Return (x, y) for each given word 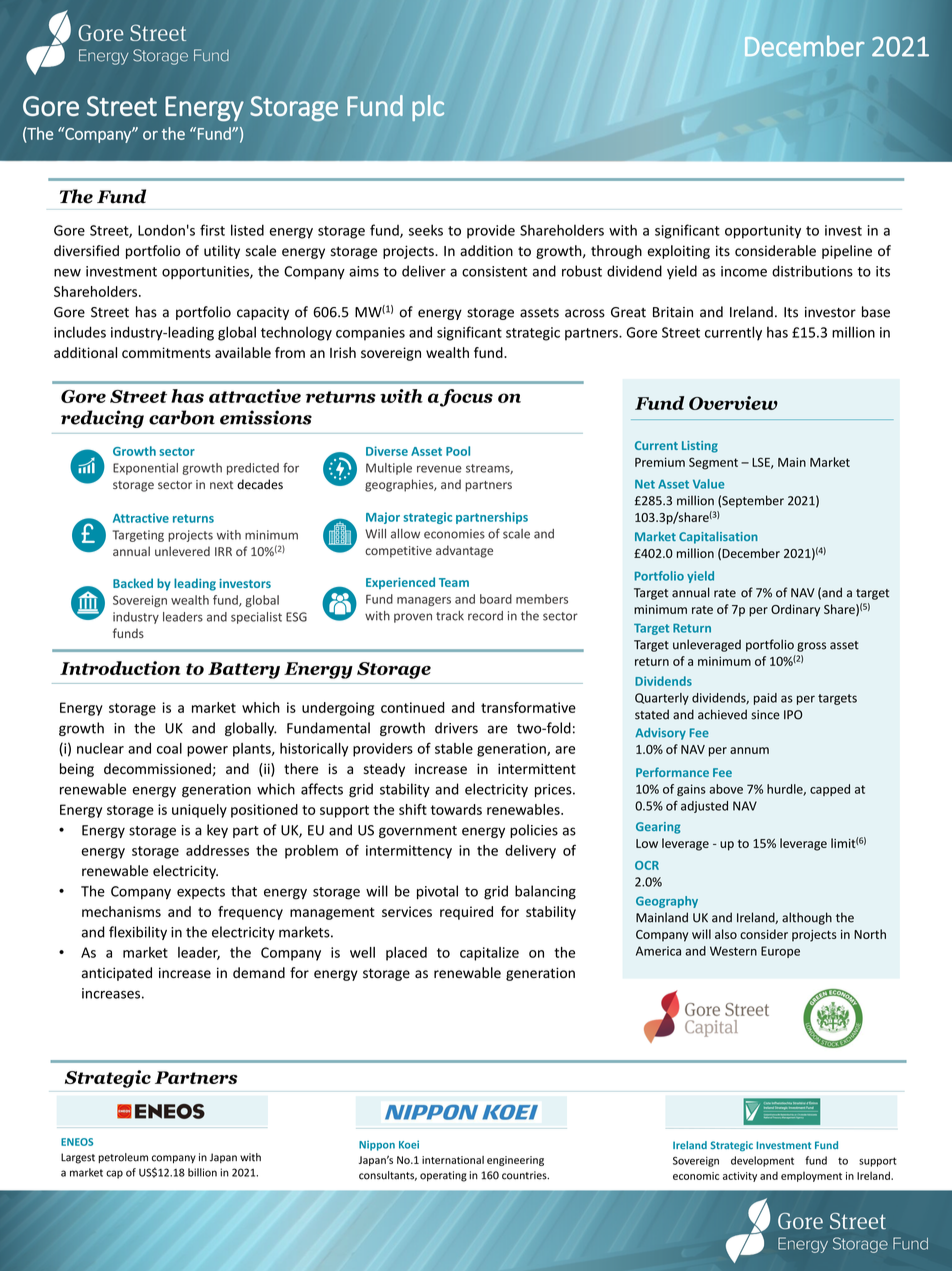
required (466, 913)
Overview (733, 403)
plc (428, 108)
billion (202, 1172)
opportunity (763, 232)
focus (466, 398)
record (485, 616)
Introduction (120, 668)
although (807, 918)
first (212, 230)
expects (201, 893)
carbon (182, 417)
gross (811, 647)
